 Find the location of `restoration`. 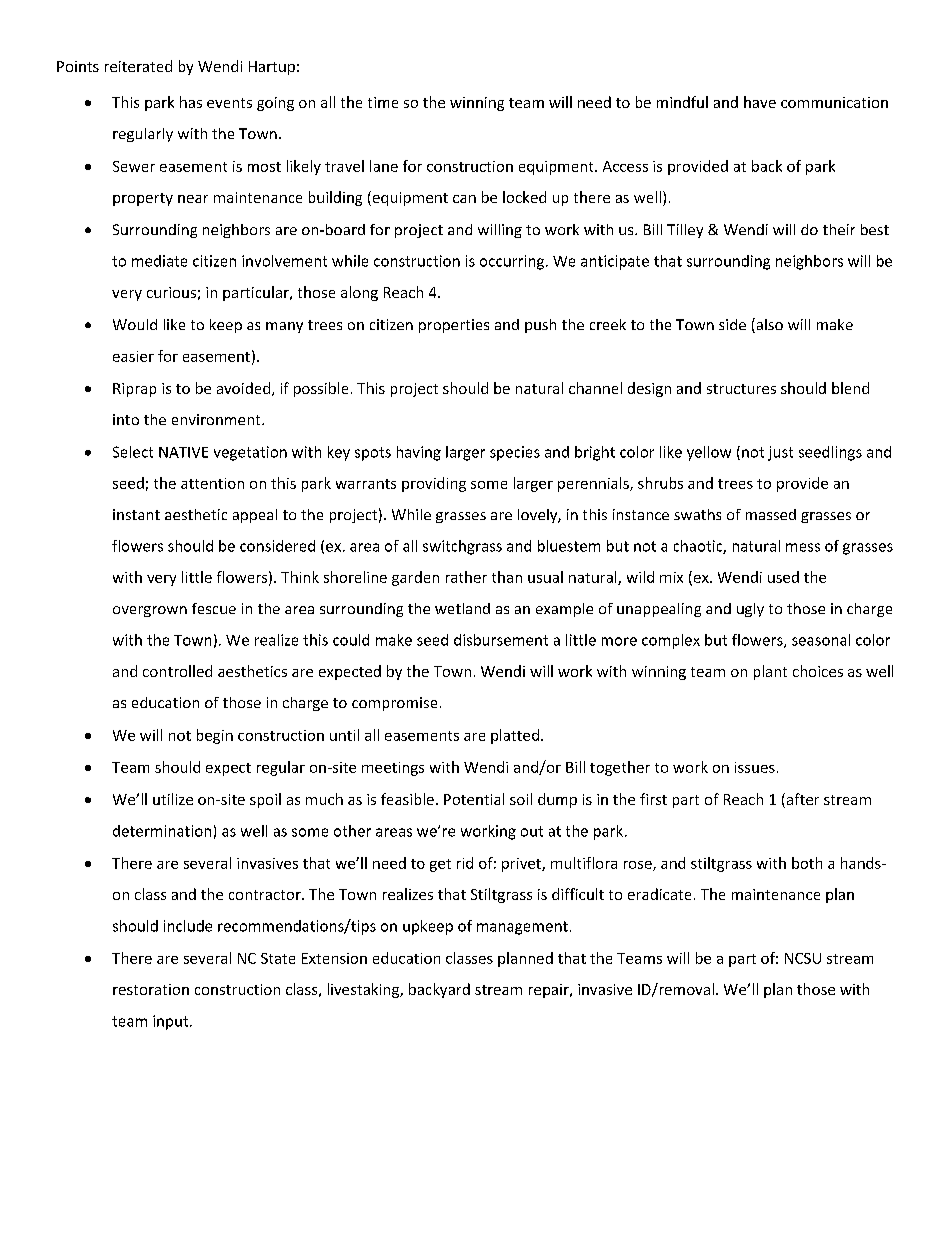

restoration is located at coordinates (151, 989).
